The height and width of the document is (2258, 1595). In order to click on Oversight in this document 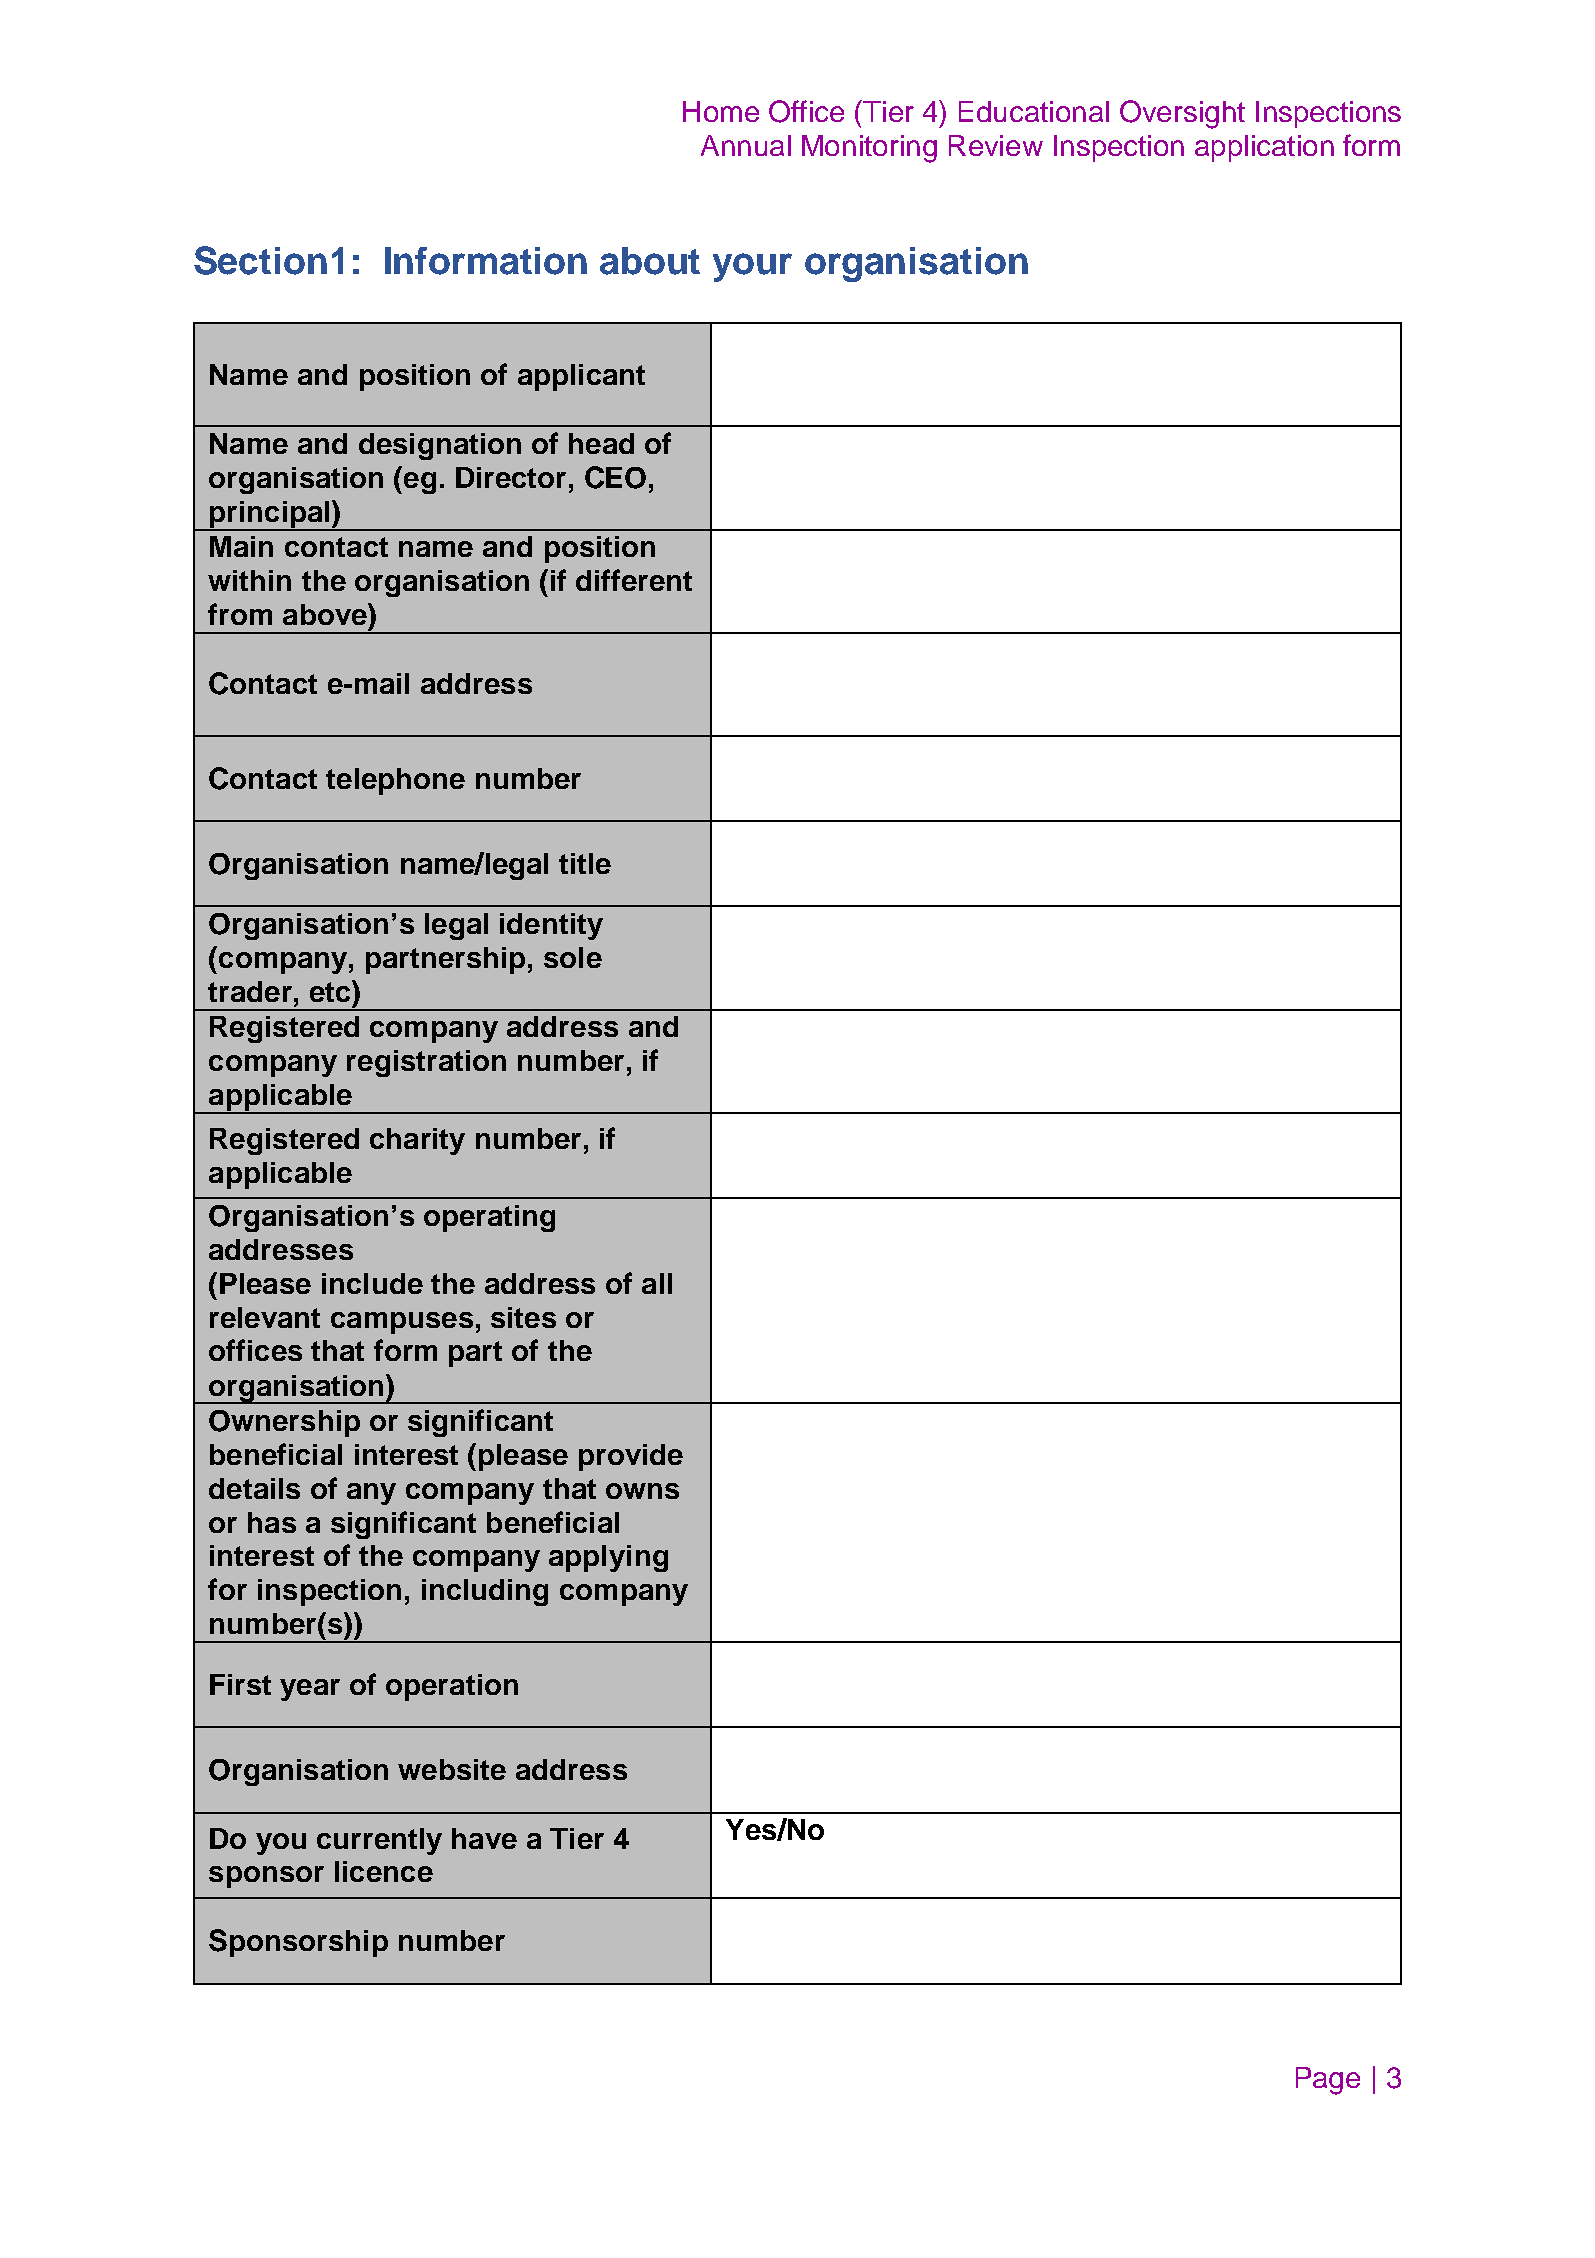, I will do `click(1182, 114)`.
